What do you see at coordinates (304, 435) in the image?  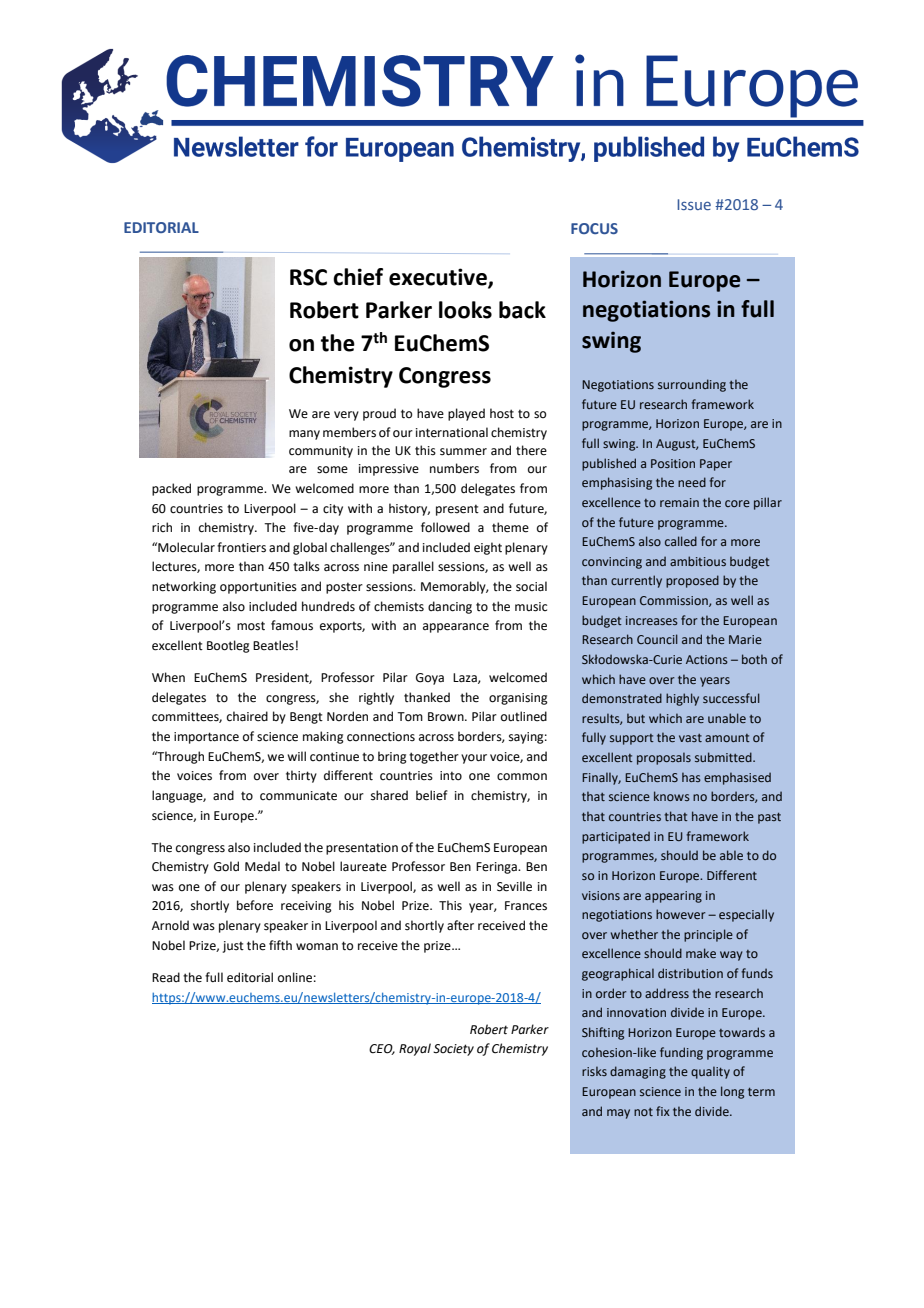 I see `many` at bounding box center [304, 435].
